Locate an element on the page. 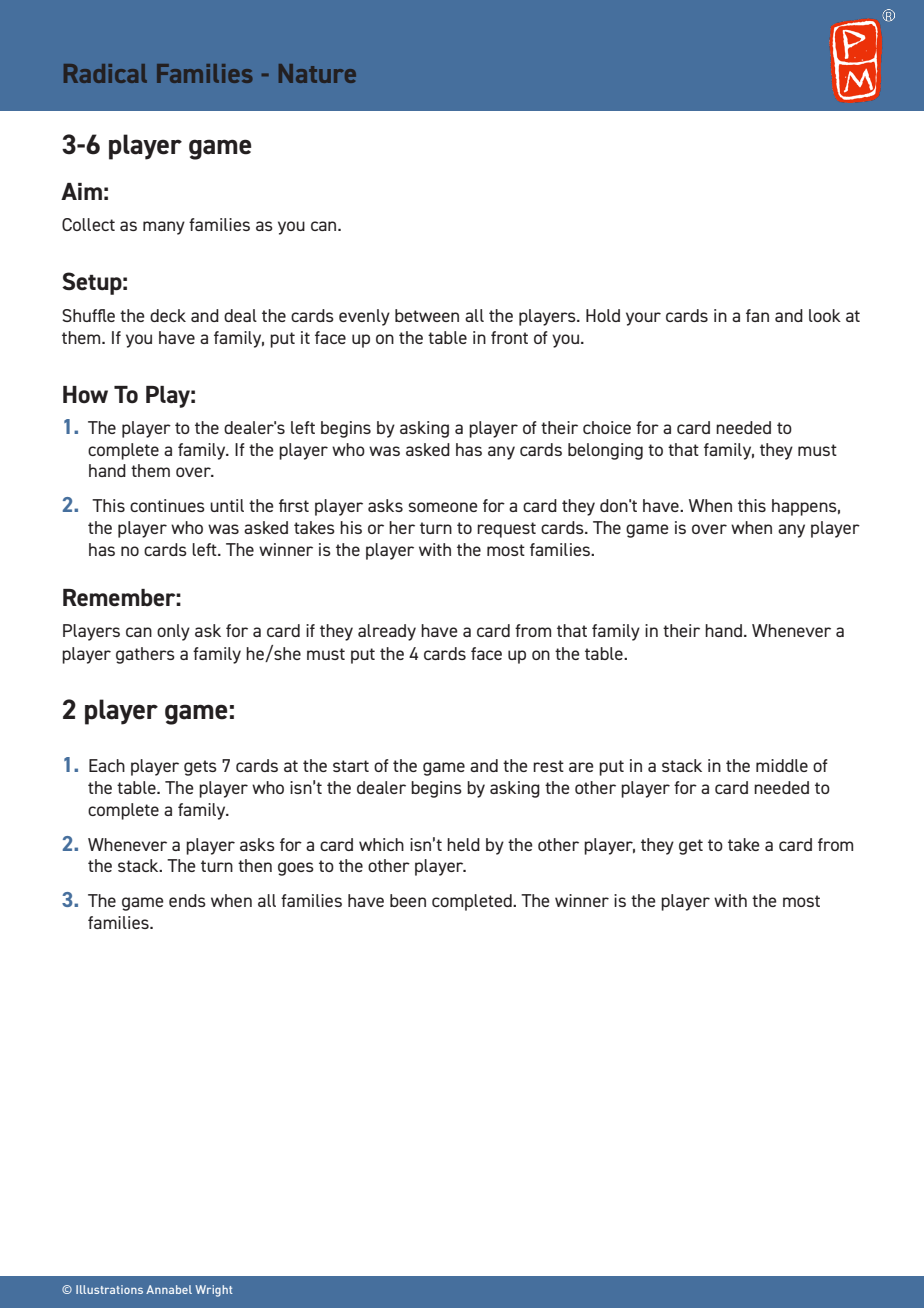 This page has height=1308, width=924. fan is located at coordinates (757, 315).
